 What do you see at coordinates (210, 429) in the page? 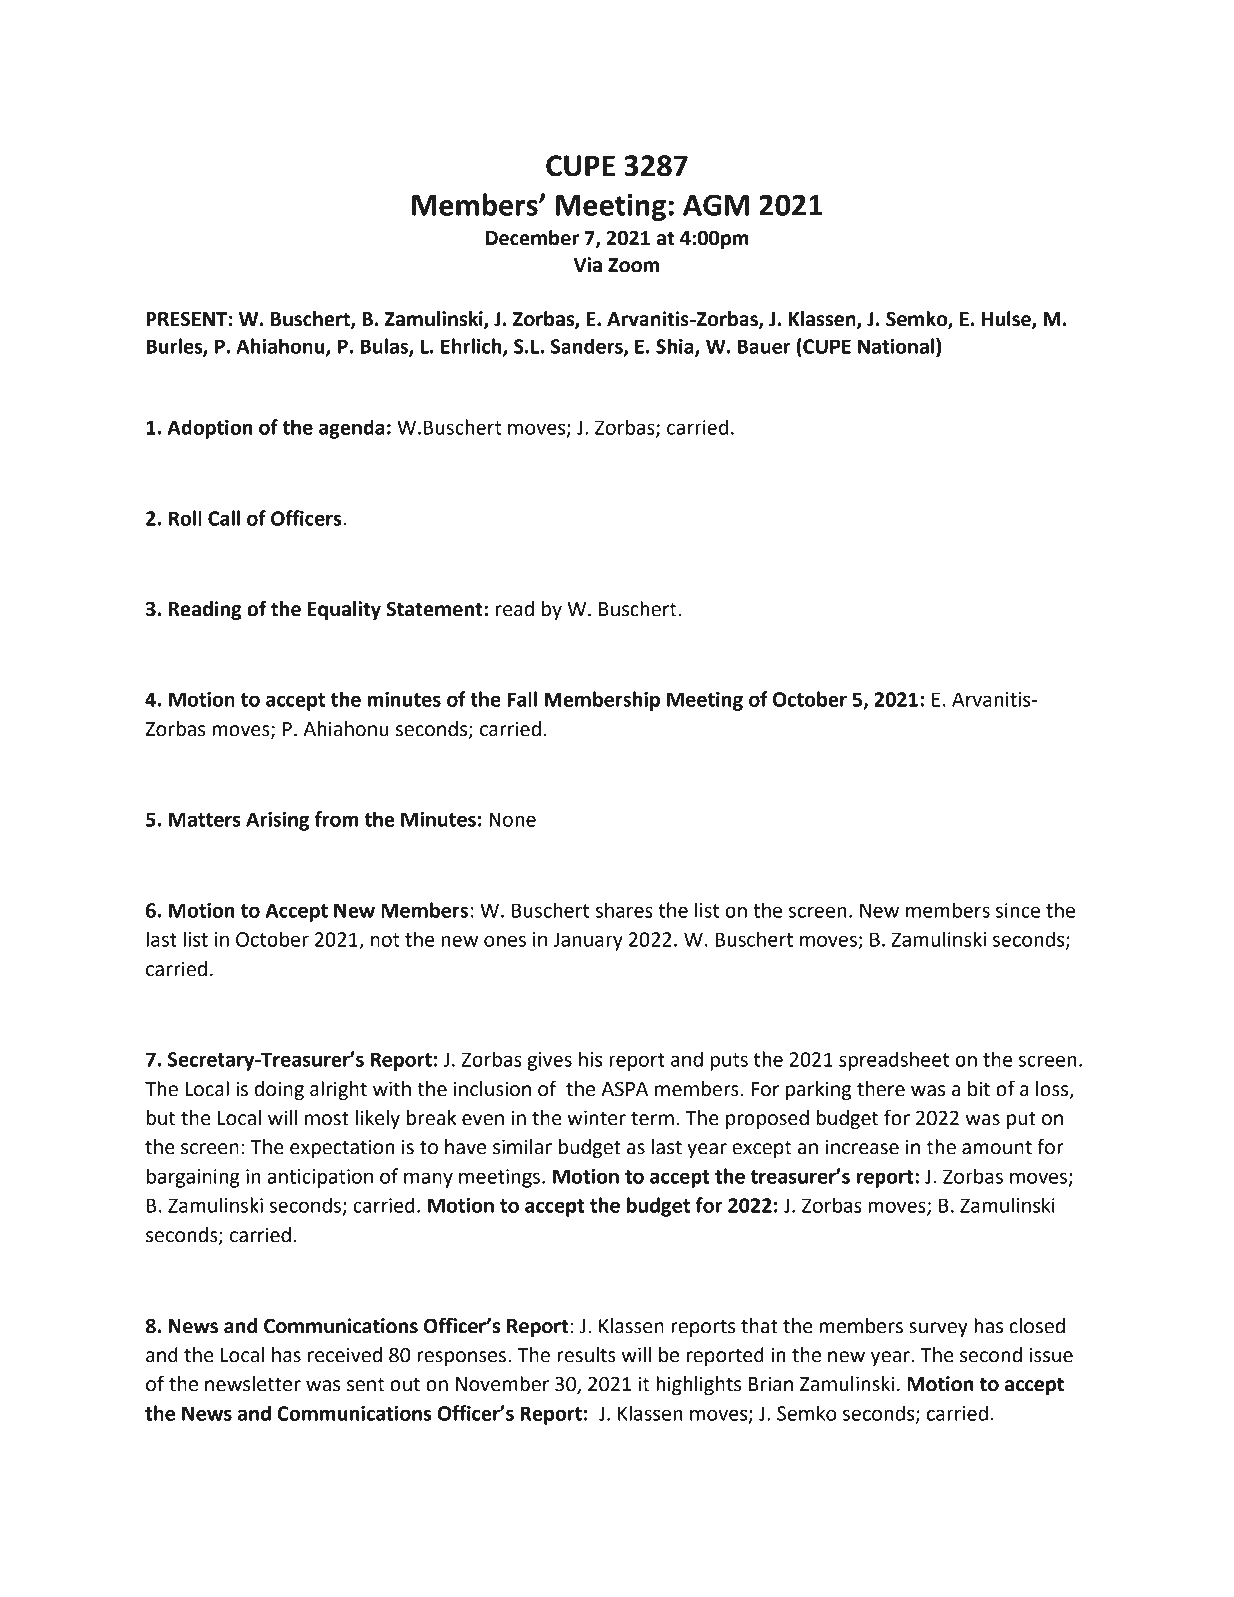
I see `Adoption` at bounding box center [210, 429].
